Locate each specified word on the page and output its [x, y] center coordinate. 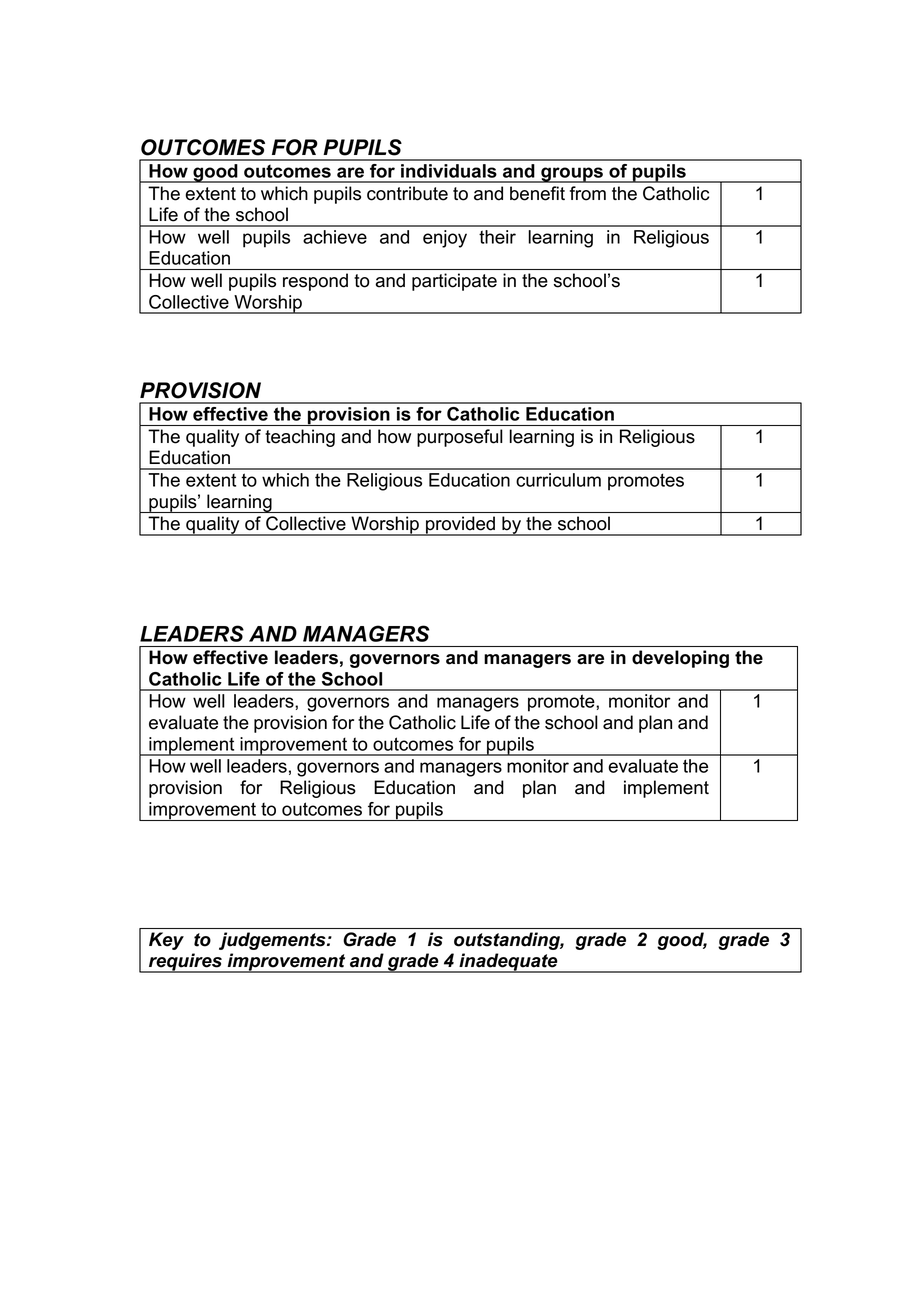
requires [185, 963]
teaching [300, 438]
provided [460, 526]
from [588, 193]
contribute [407, 193]
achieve [335, 237]
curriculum [558, 480]
